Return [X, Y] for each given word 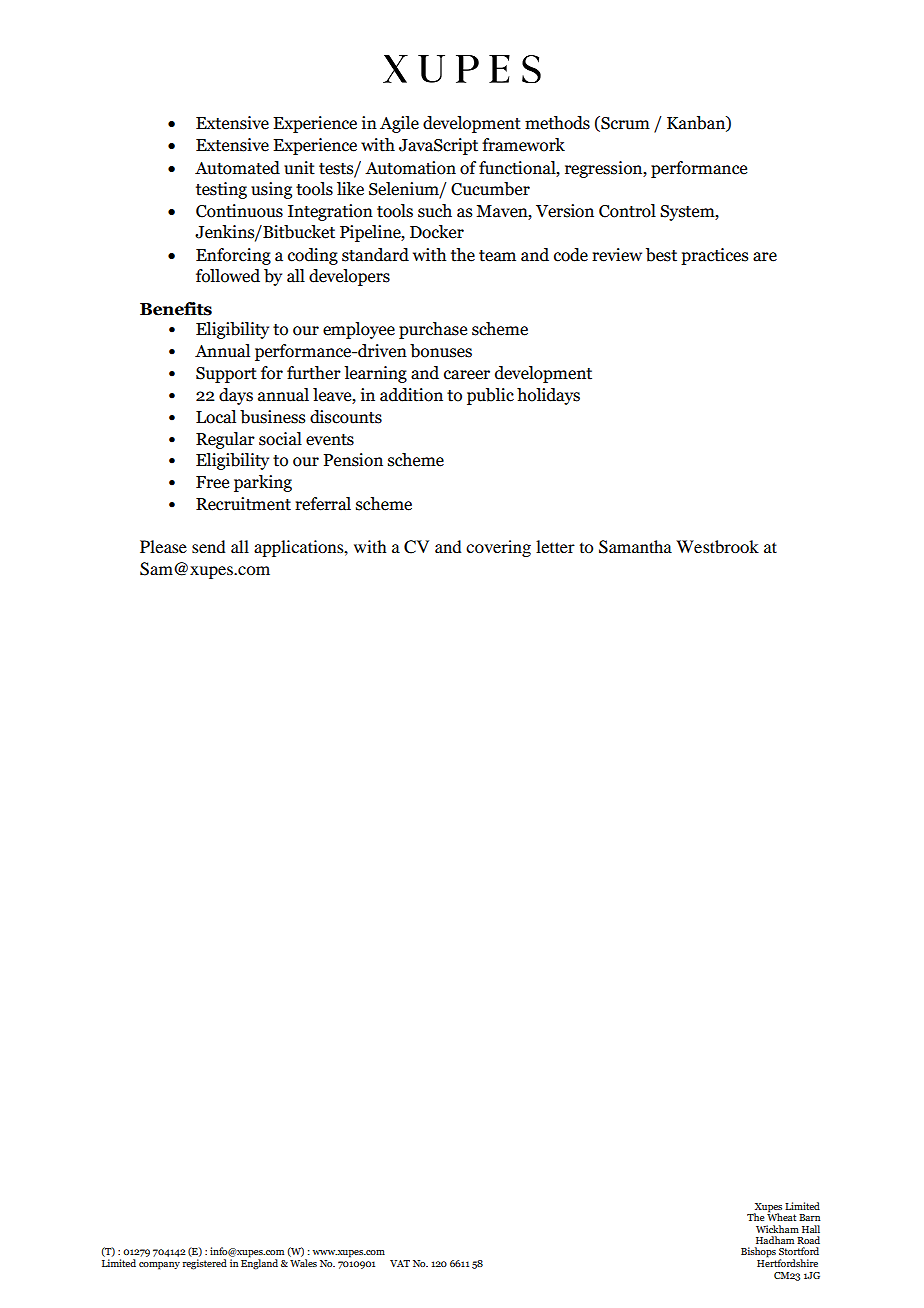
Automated [237, 168]
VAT [400, 1263]
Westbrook [717, 546]
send [208, 546]
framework [523, 145]
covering [498, 548]
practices [714, 256]
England [259, 1263]
